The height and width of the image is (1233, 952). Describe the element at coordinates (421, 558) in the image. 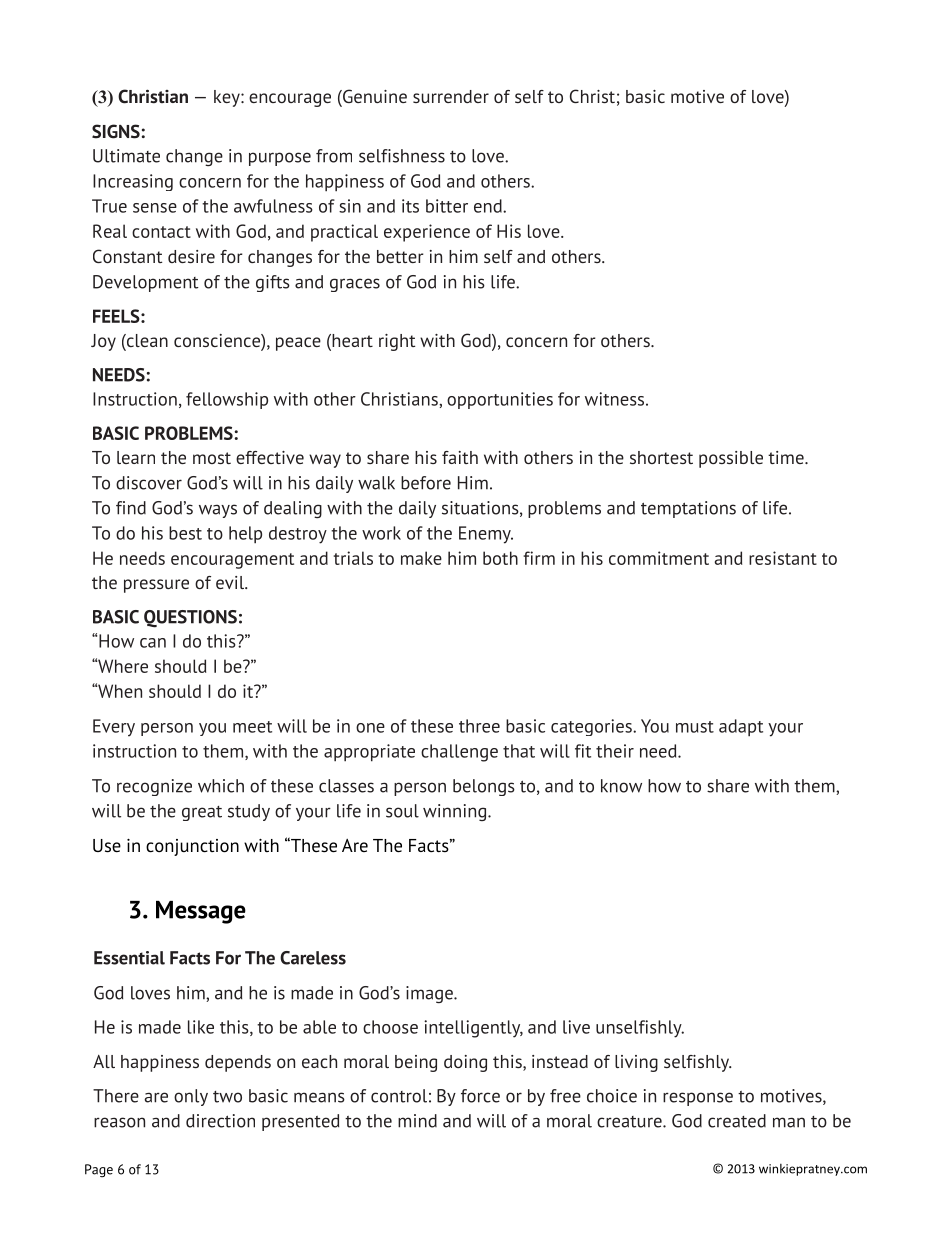

I see `make` at that location.
